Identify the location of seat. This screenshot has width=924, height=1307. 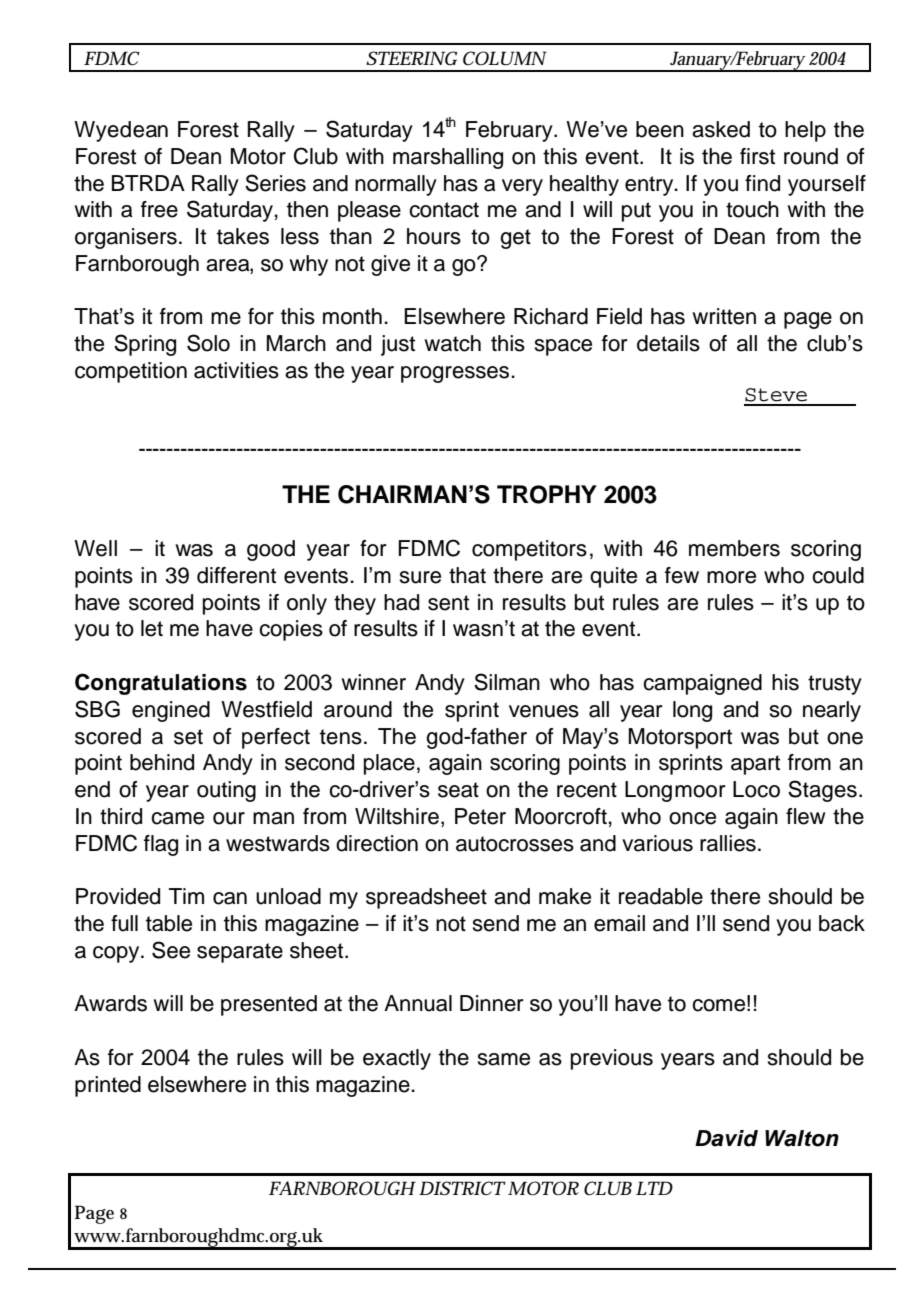
(458, 790).
